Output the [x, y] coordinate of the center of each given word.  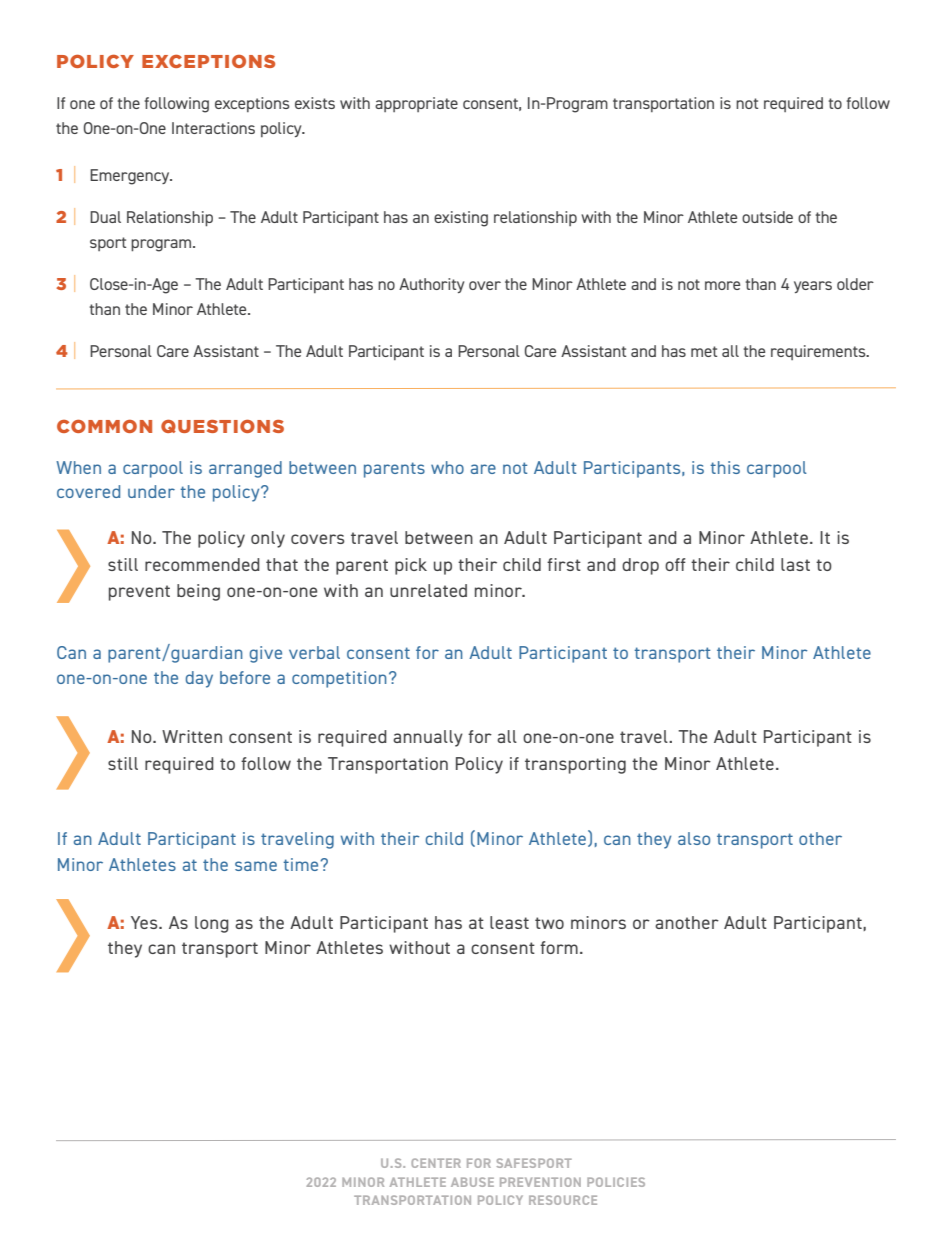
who [447, 467]
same [256, 866]
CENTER [436, 1163]
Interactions [213, 128]
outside [767, 217]
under [151, 491]
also [694, 838]
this [725, 467]
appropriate [416, 104]
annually [428, 738]
